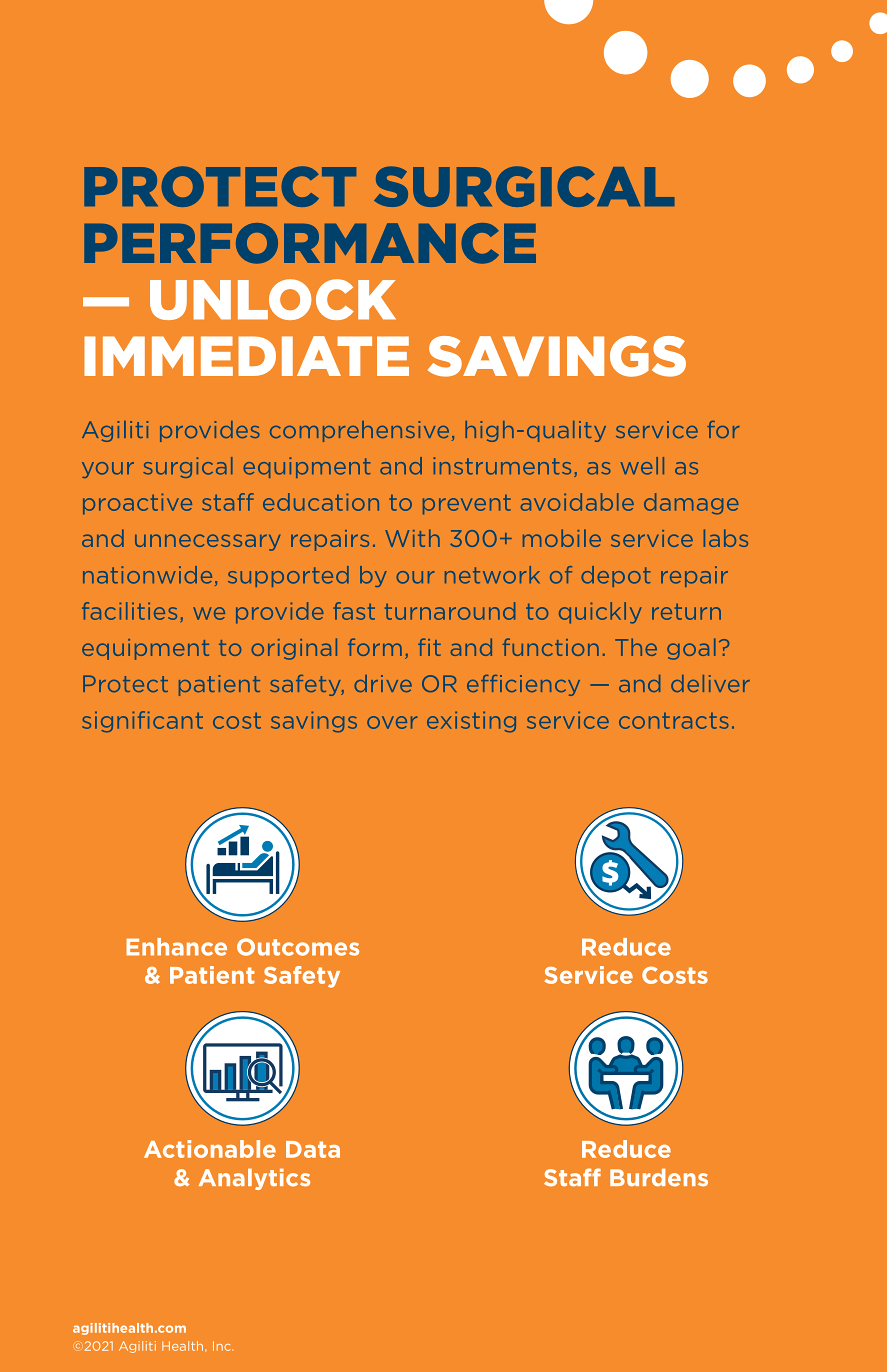  Describe the element at coordinates (210, 1149) in the screenshot. I see `Actionable` at that location.
